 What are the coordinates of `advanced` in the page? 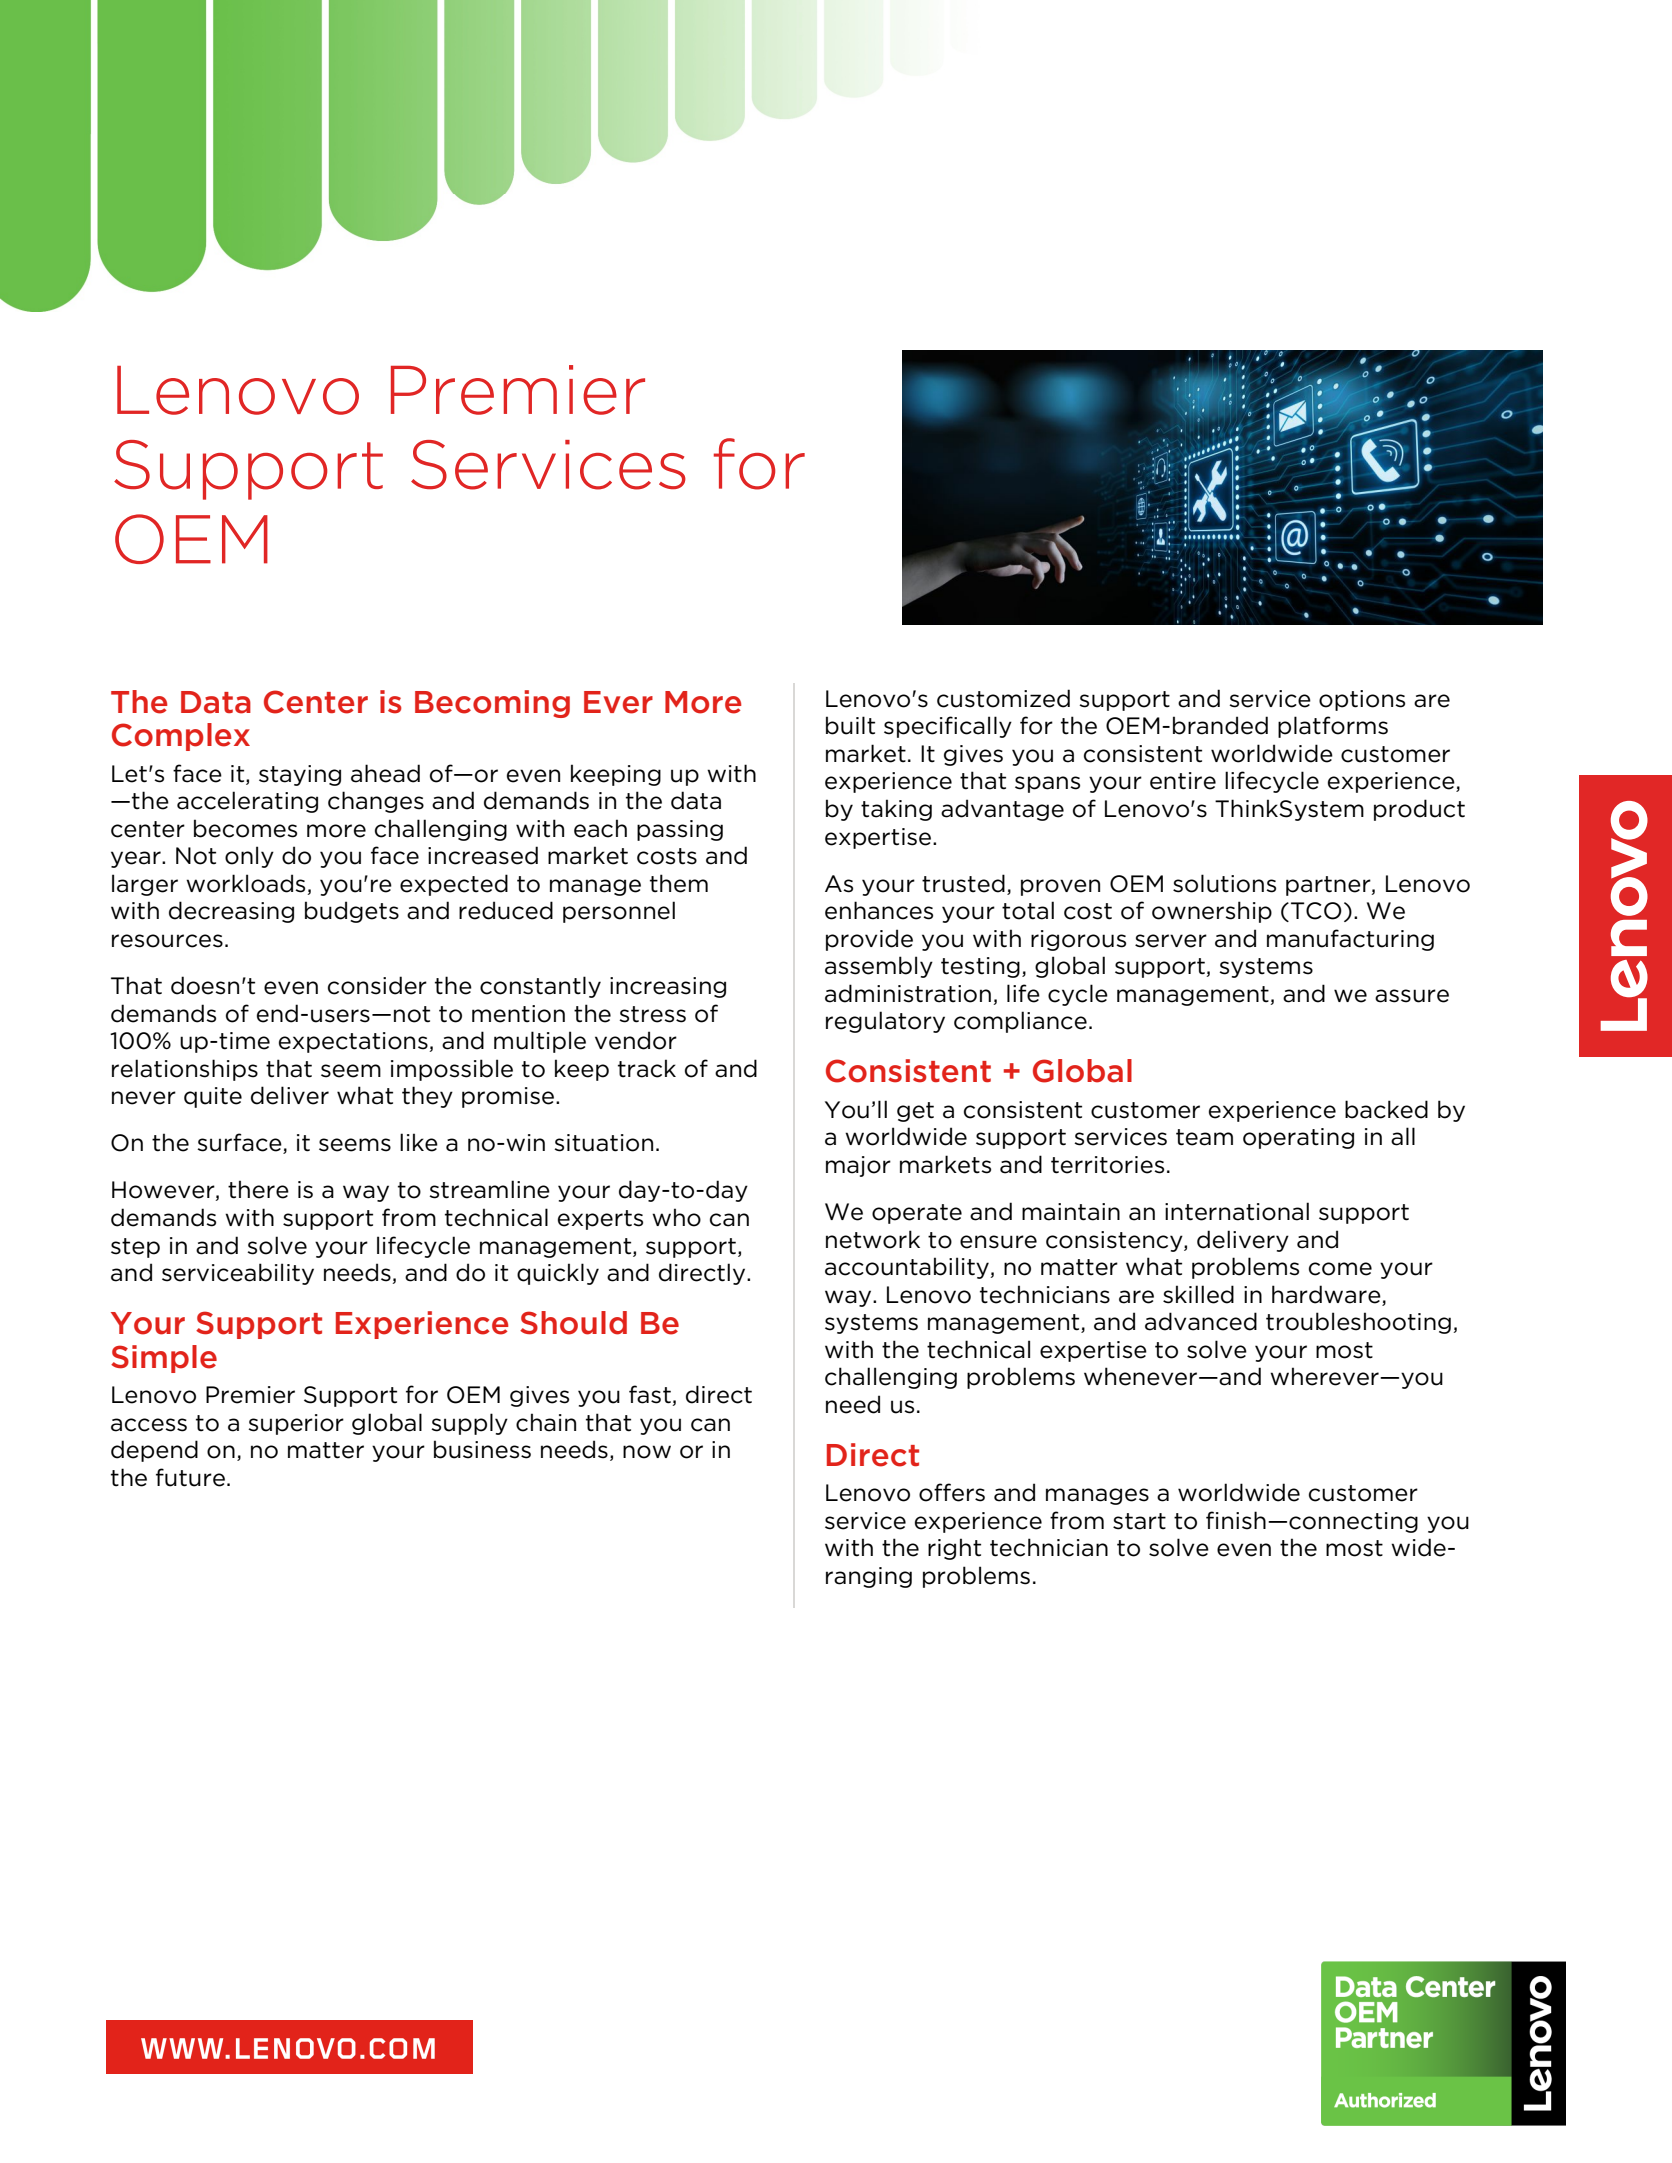 It's located at (1201, 1321).
